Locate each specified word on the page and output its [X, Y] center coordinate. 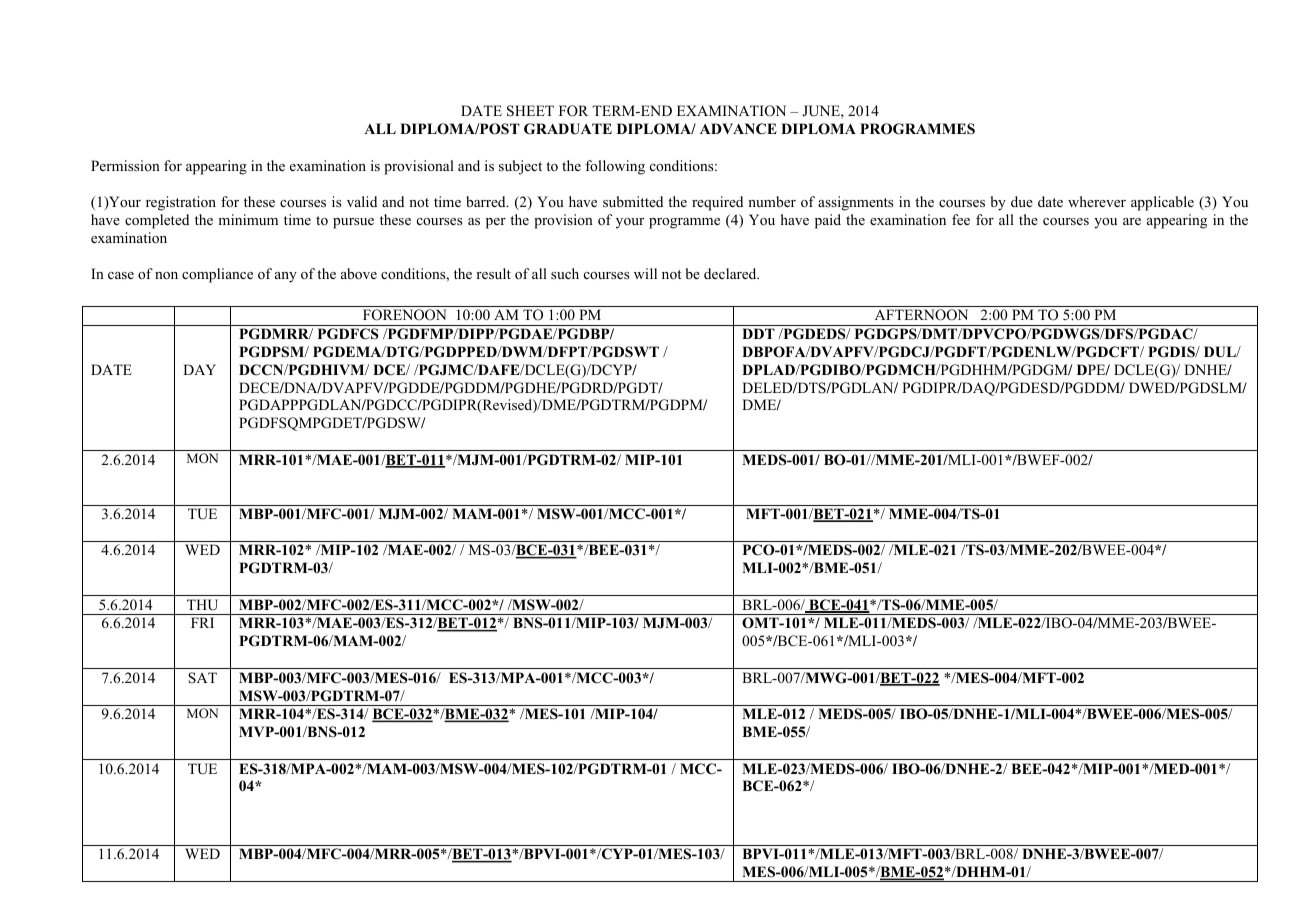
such [565, 273]
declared [731, 273]
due [1022, 201]
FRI [202, 622]
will [645, 273]
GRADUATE [568, 129]
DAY [199, 369]
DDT [758, 333]
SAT [202, 678]
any [286, 277]
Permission [125, 165]
